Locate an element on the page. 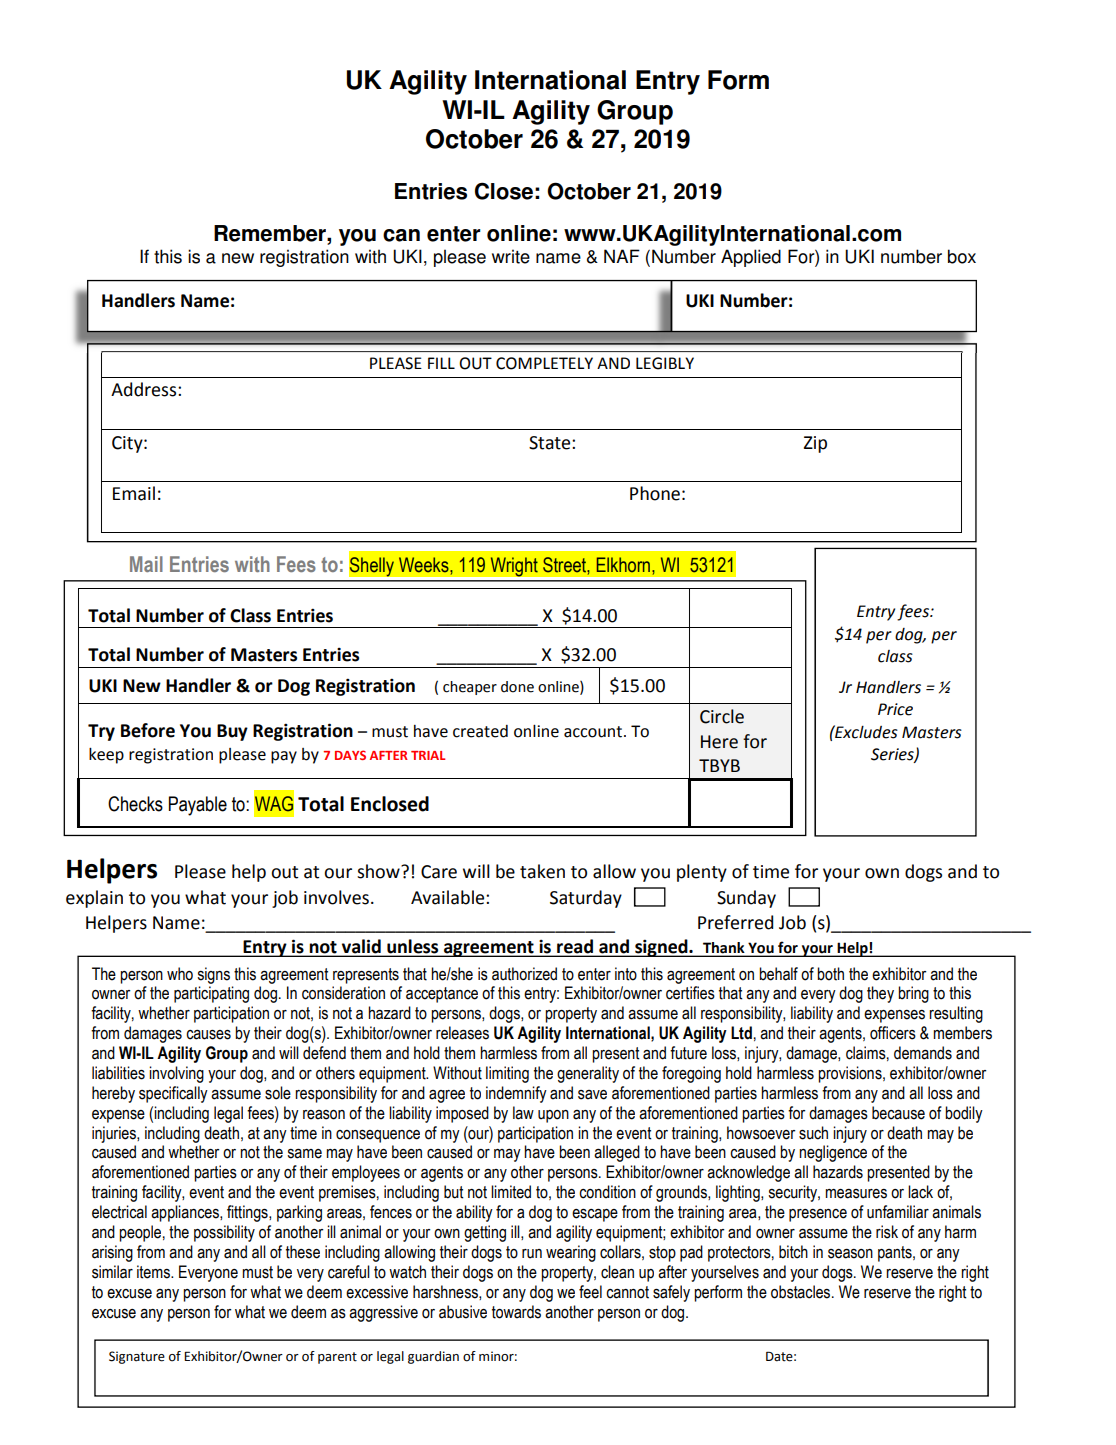 This page has height=1445, width=1116. Signature is located at coordinates (137, 1357).
